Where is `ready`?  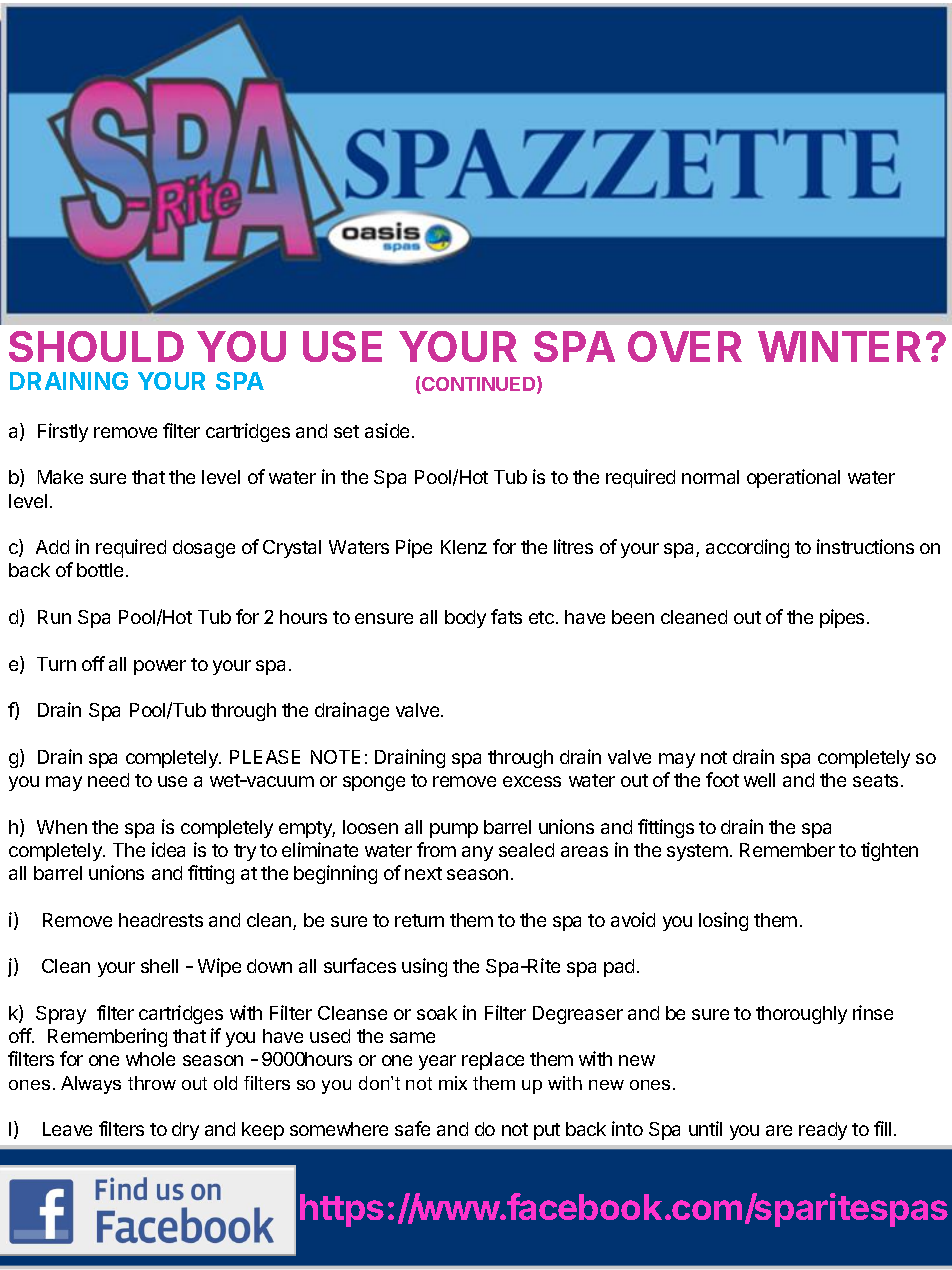
ready is located at coordinates (823, 1131).
